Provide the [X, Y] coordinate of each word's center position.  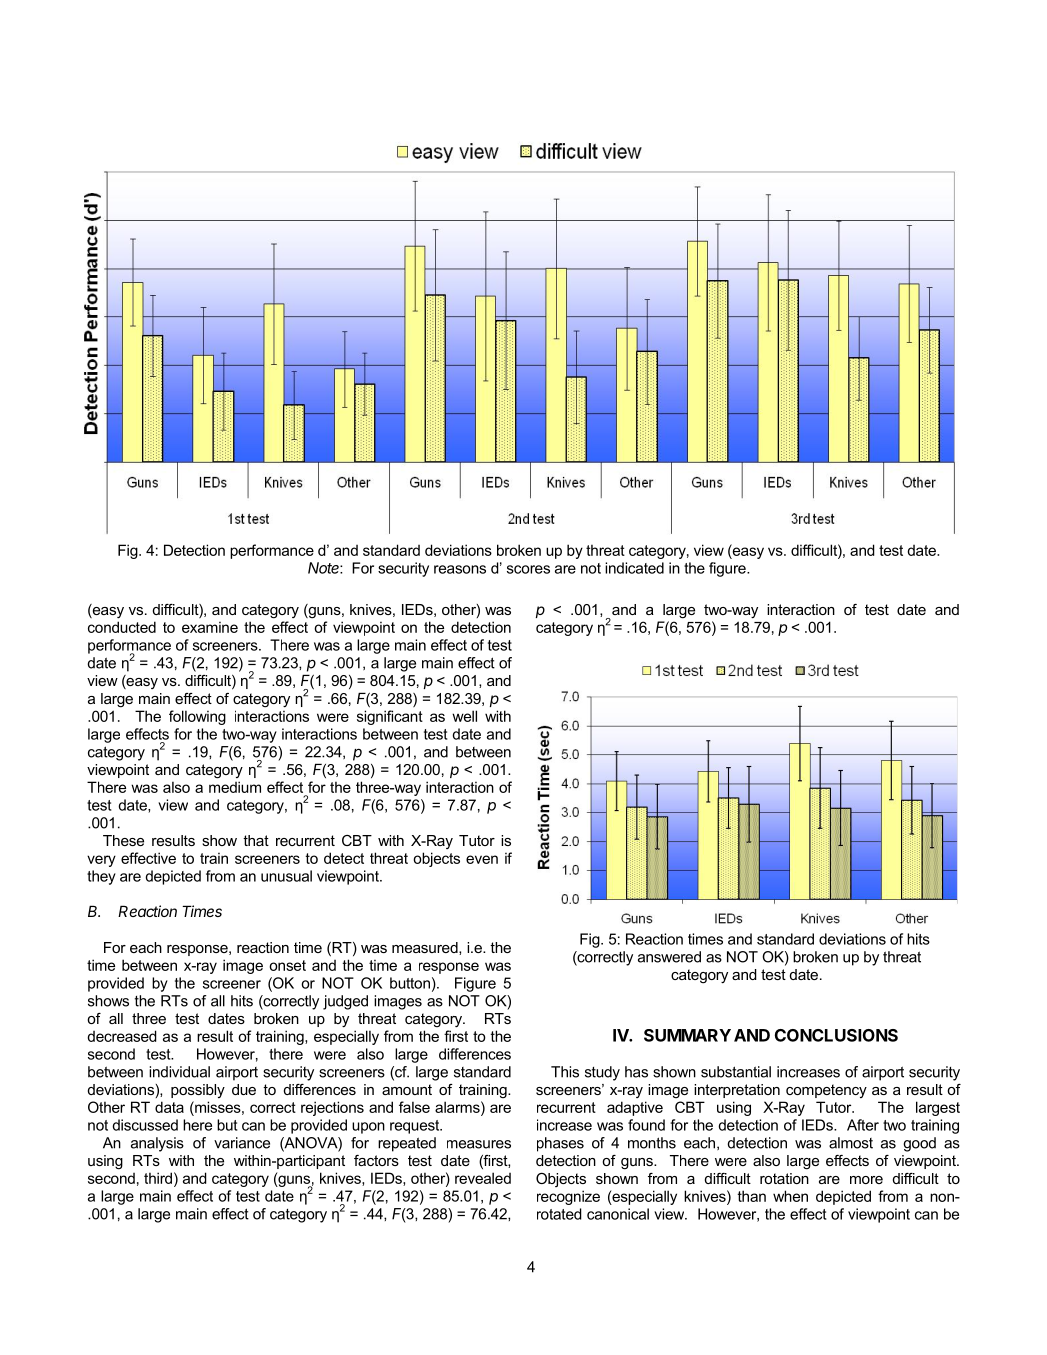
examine [210, 627]
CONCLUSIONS [836, 1035]
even [482, 859]
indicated [634, 568]
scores [528, 569]
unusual [286, 876]
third [158, 1178]
